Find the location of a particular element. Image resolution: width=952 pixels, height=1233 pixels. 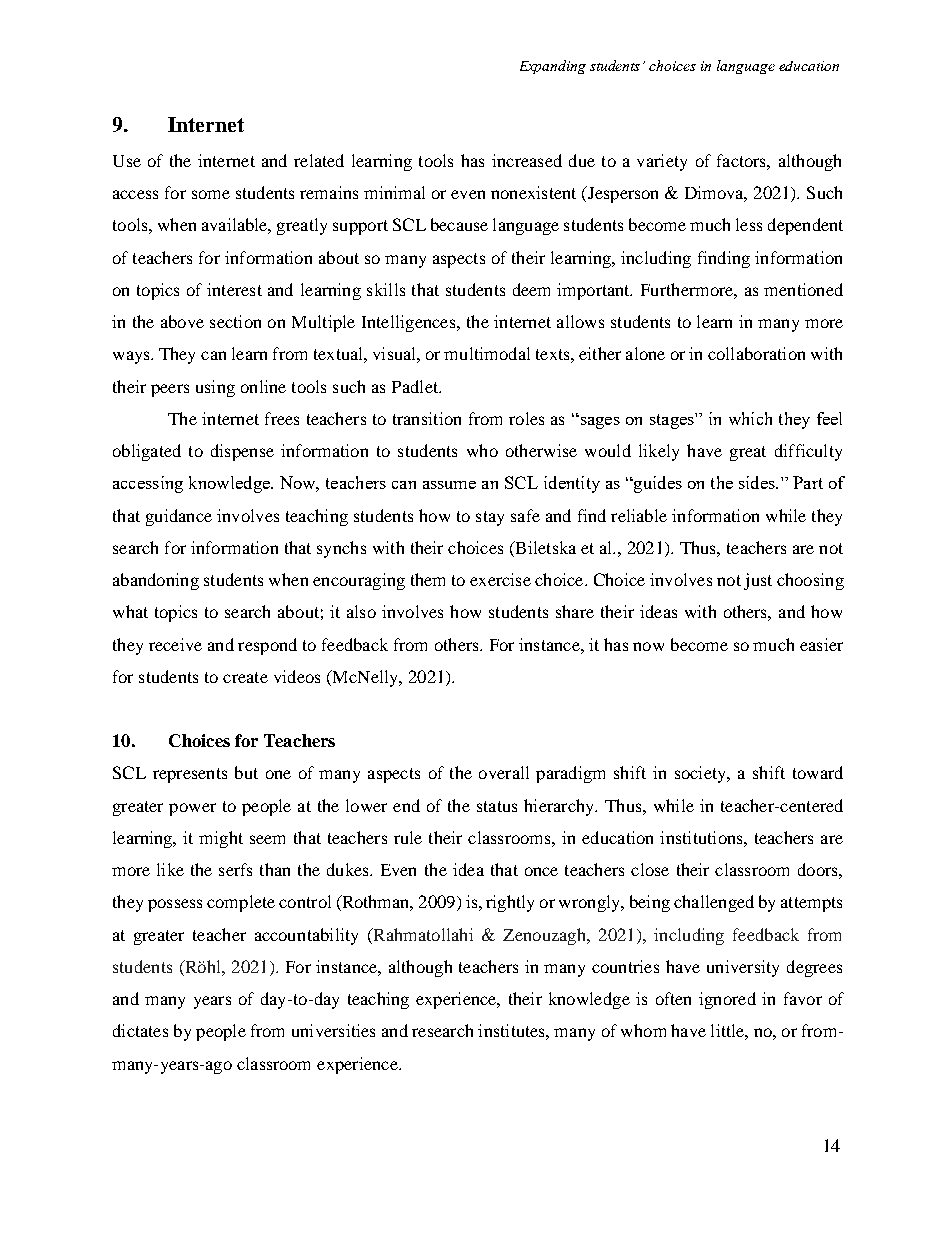

which is located at coordinates (750, 418).
